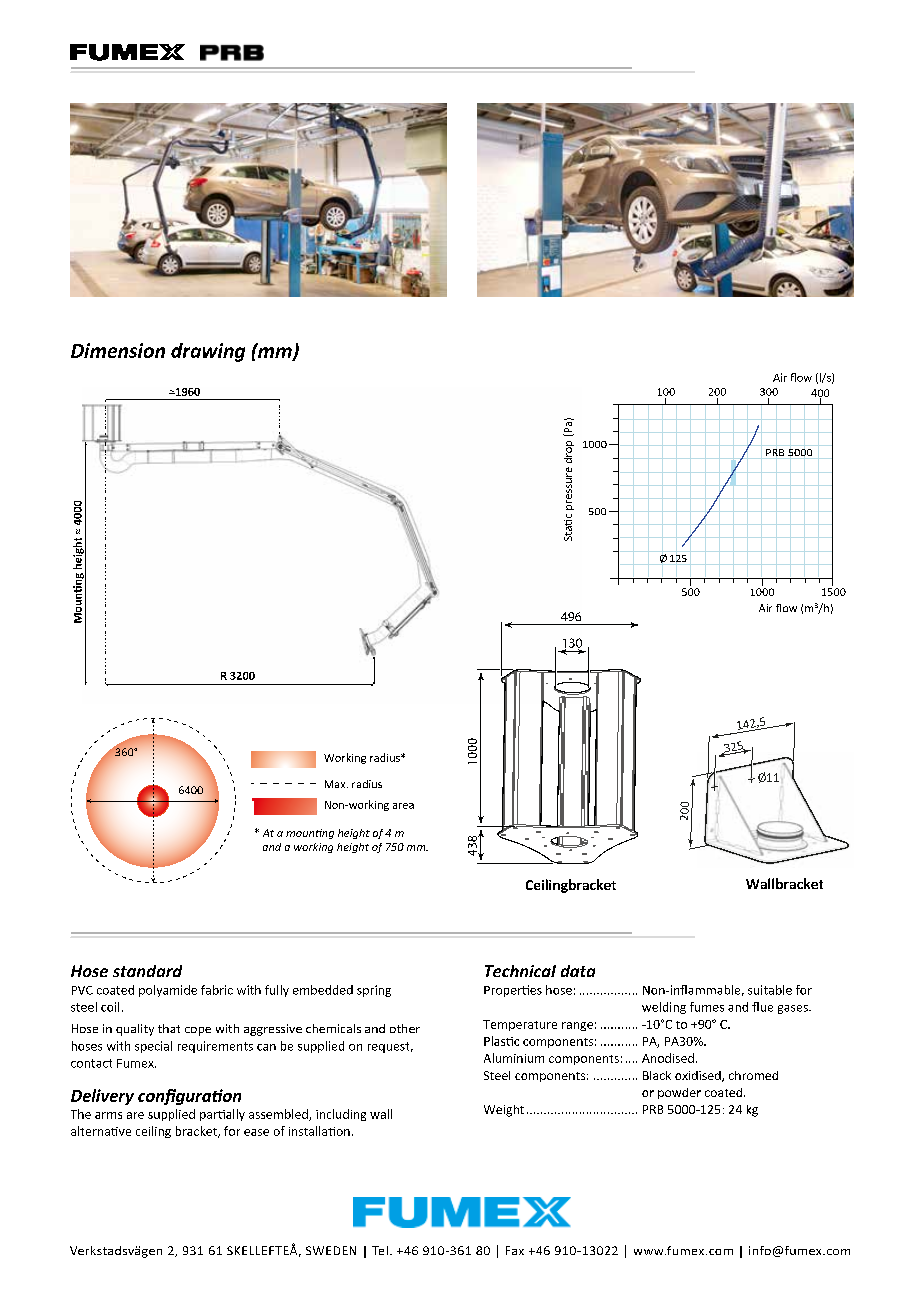 The image size is (924, 1308). Describe the element at coordinates (403, 806) in the document. I see `area` at that location.
